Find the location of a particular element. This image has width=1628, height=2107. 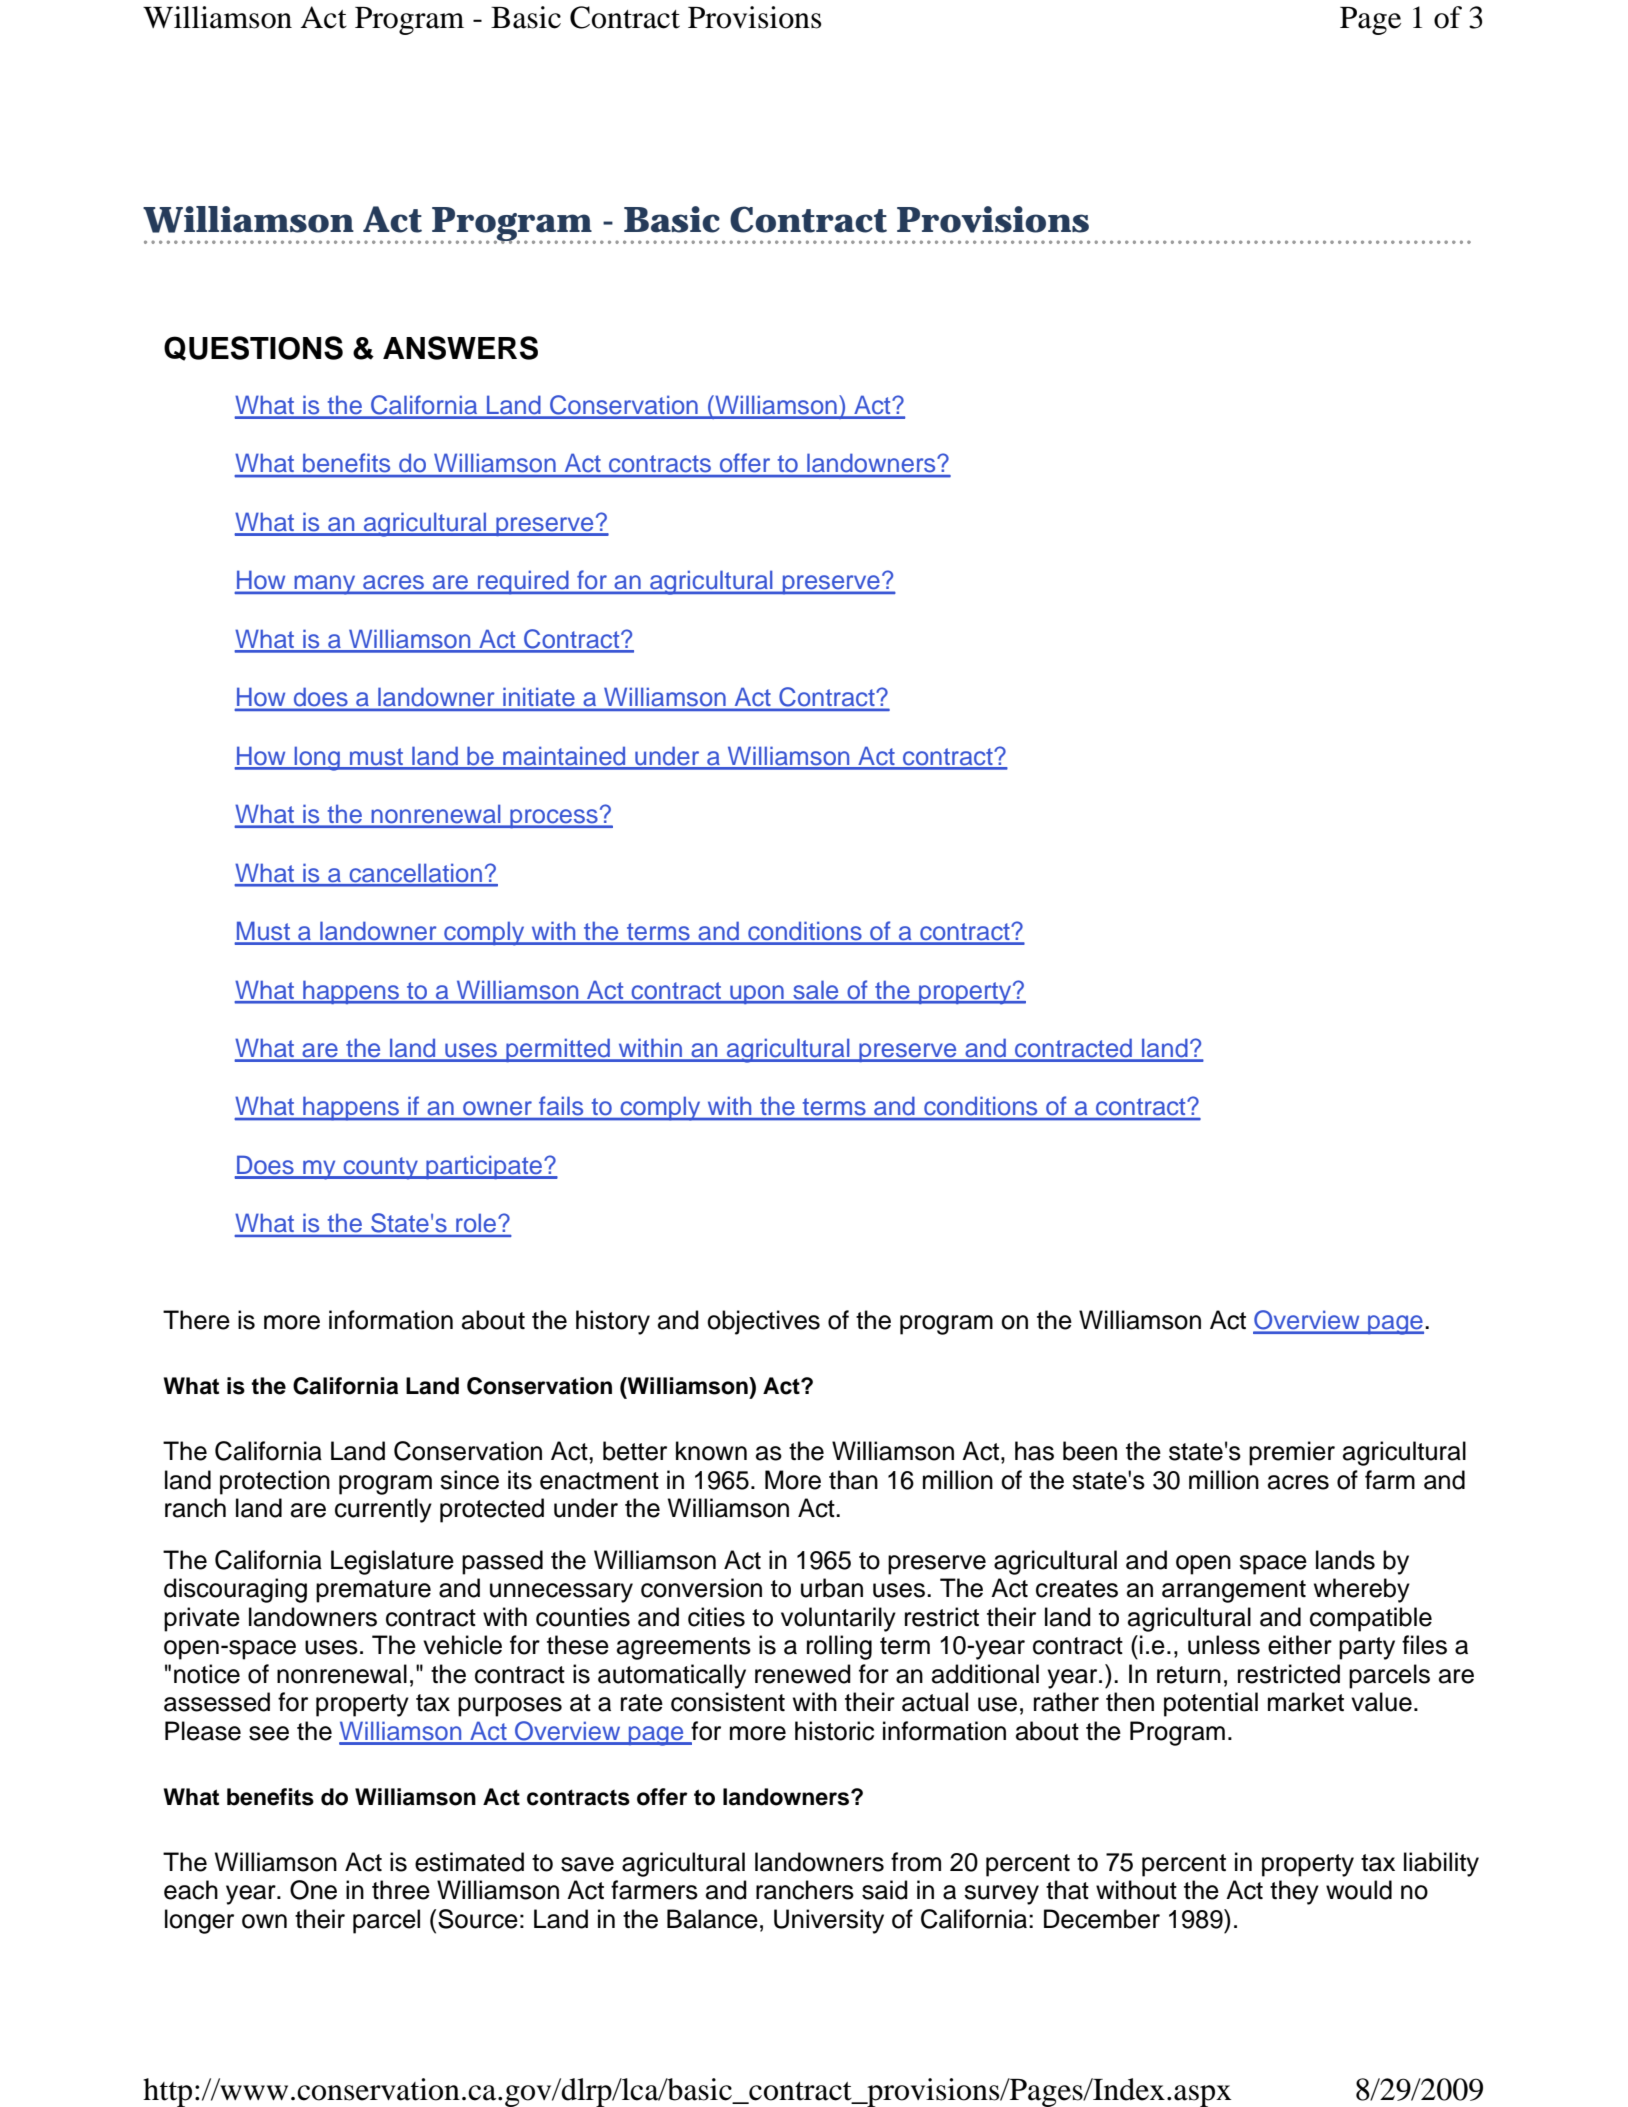

ANSWERS is located at coordinates (460, 348).
